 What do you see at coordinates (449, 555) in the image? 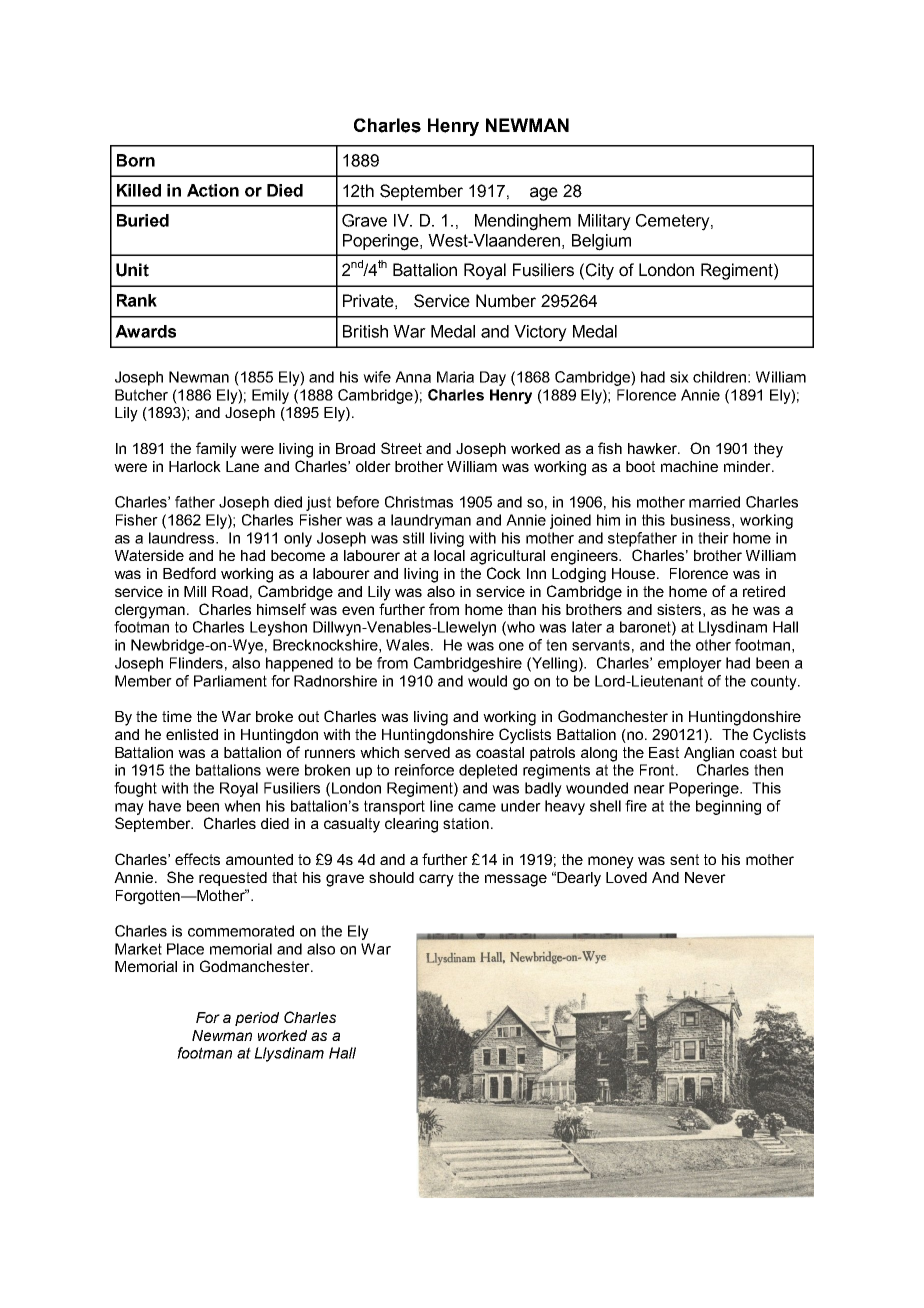
I see `local` at bounding box center [449, 555].
